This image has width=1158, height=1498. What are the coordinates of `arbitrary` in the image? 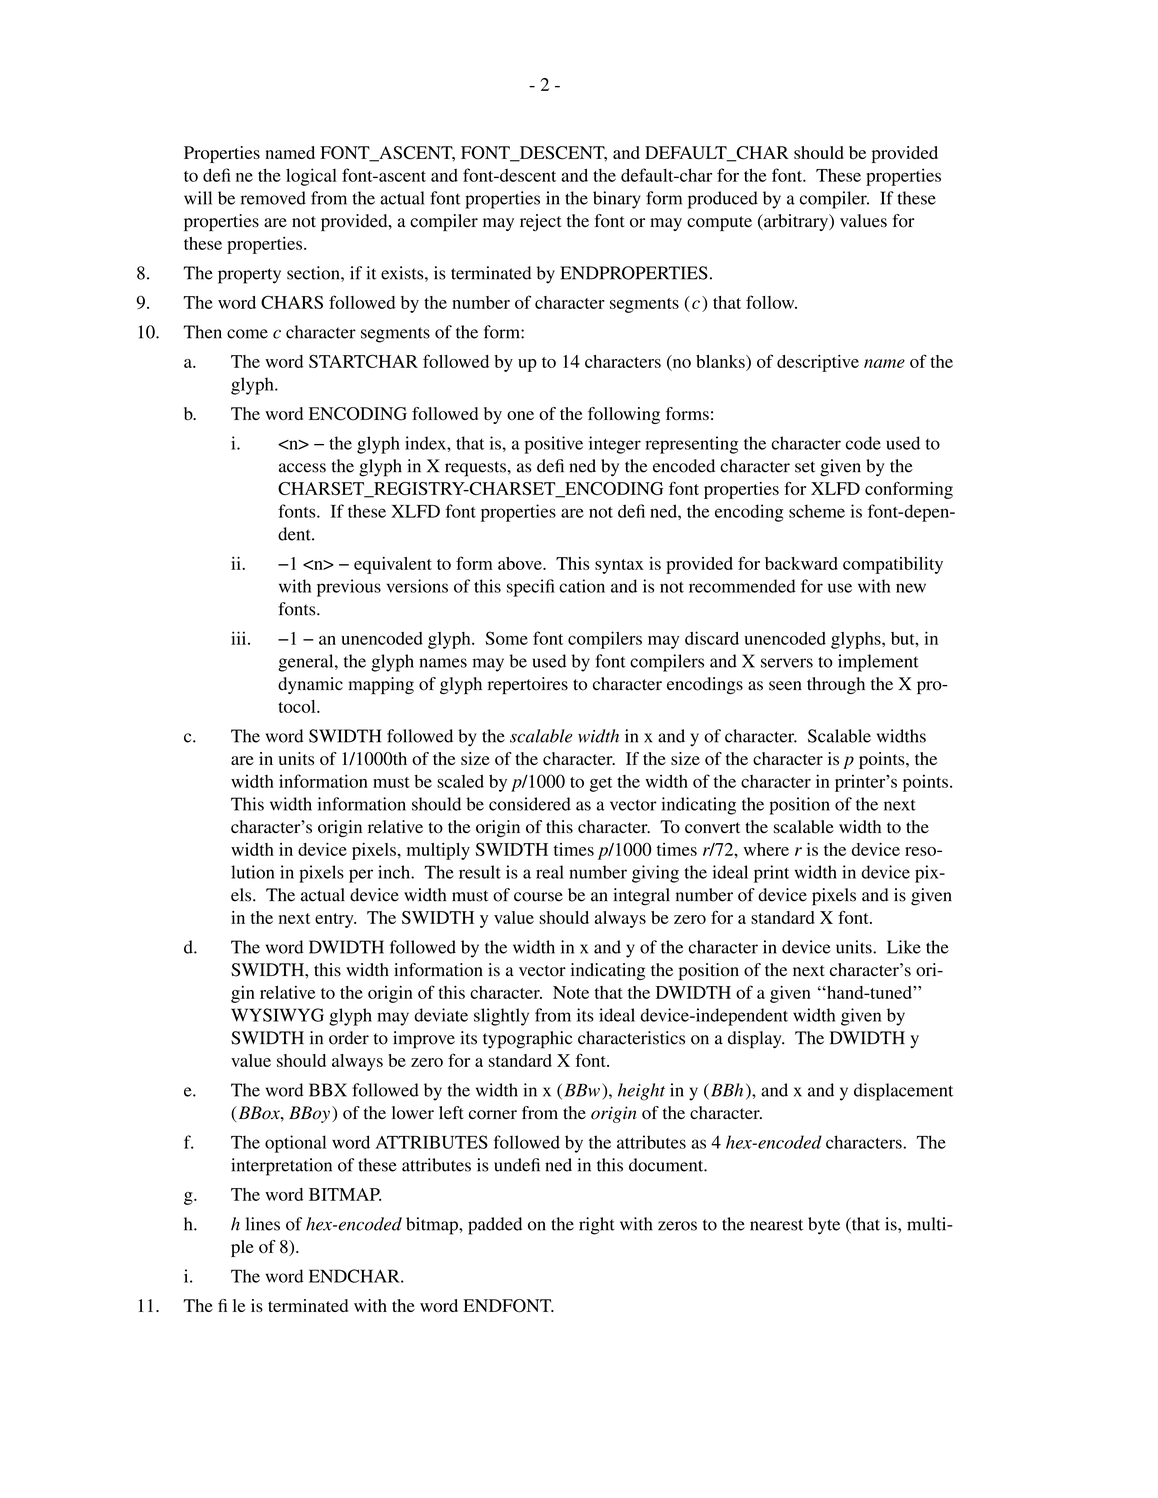 It's located at (796, 222).
